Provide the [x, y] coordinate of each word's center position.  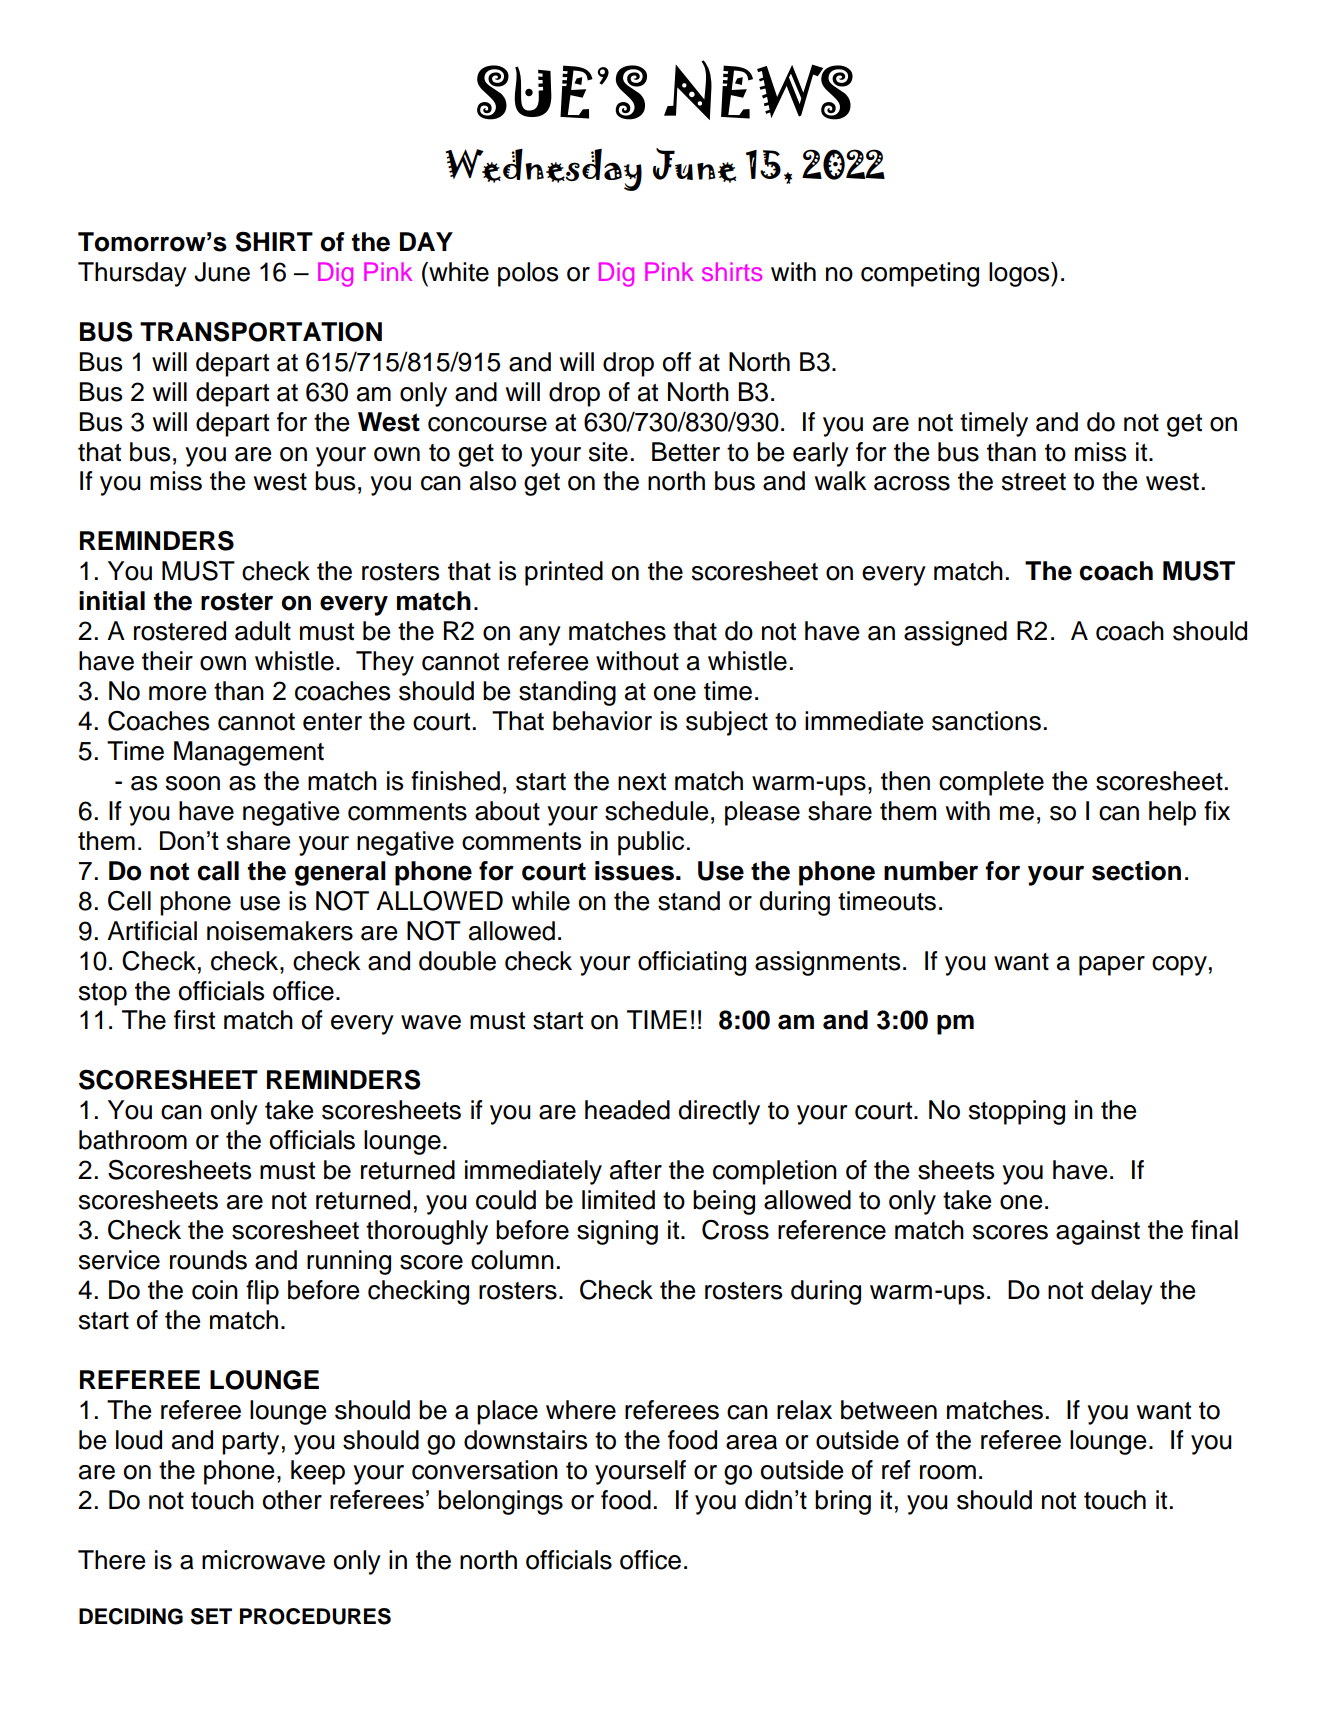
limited [618, 1200]
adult [263, 631]
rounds [208, 1260]
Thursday [132, 274]
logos [1020, 274]
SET [211, 1616]
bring [843, 1502]
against [1098, 1232]
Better [686, 452]
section [1136, 871]
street [1034, 482]
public [651, 843]
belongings [500, 1502]
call [218, 871]
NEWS [758, 90]
